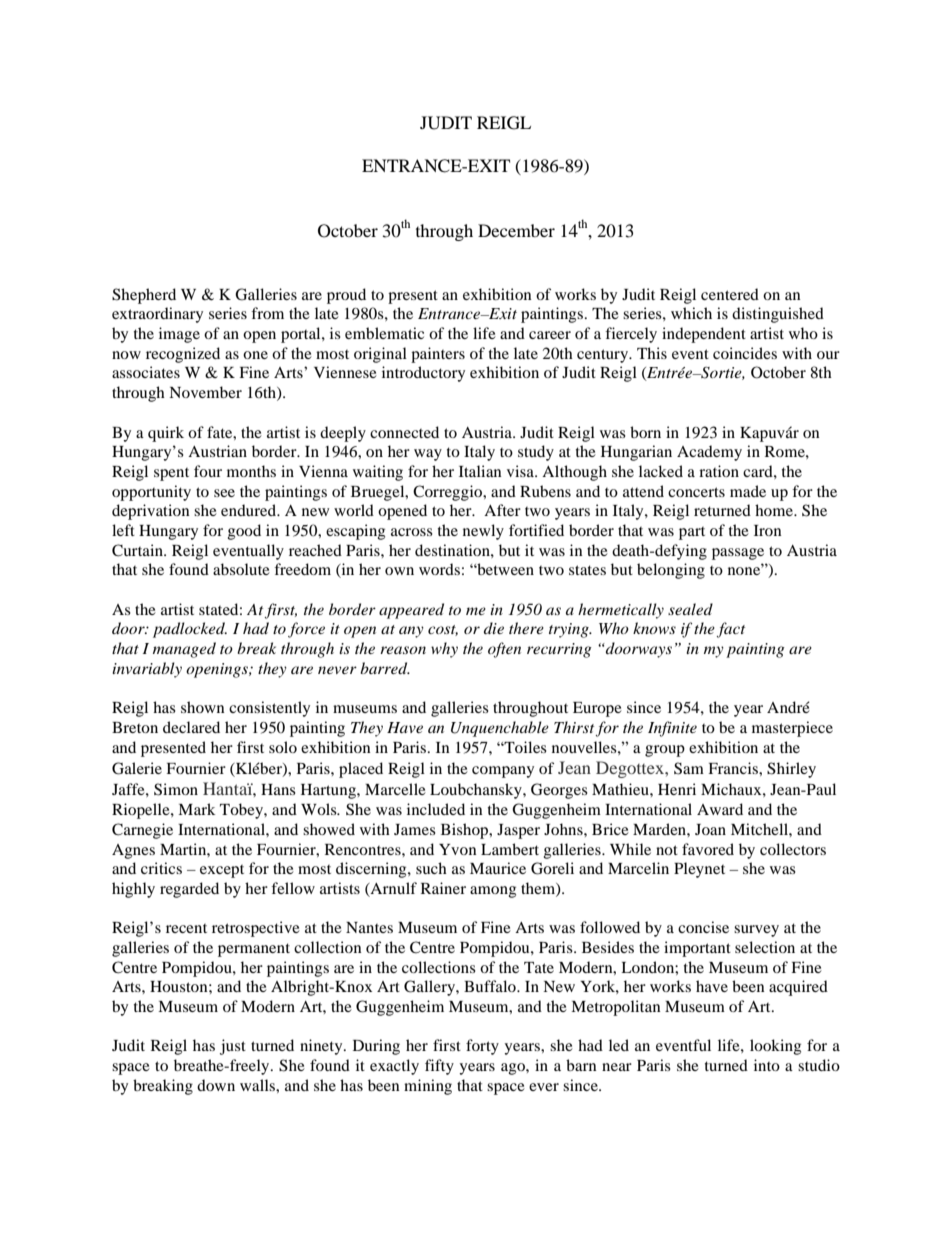 The image size is (952, 1233). What do you see at coordinates (482, 1047) in the screenshot?
I see `forty` at bounding box center [482, 1047].
